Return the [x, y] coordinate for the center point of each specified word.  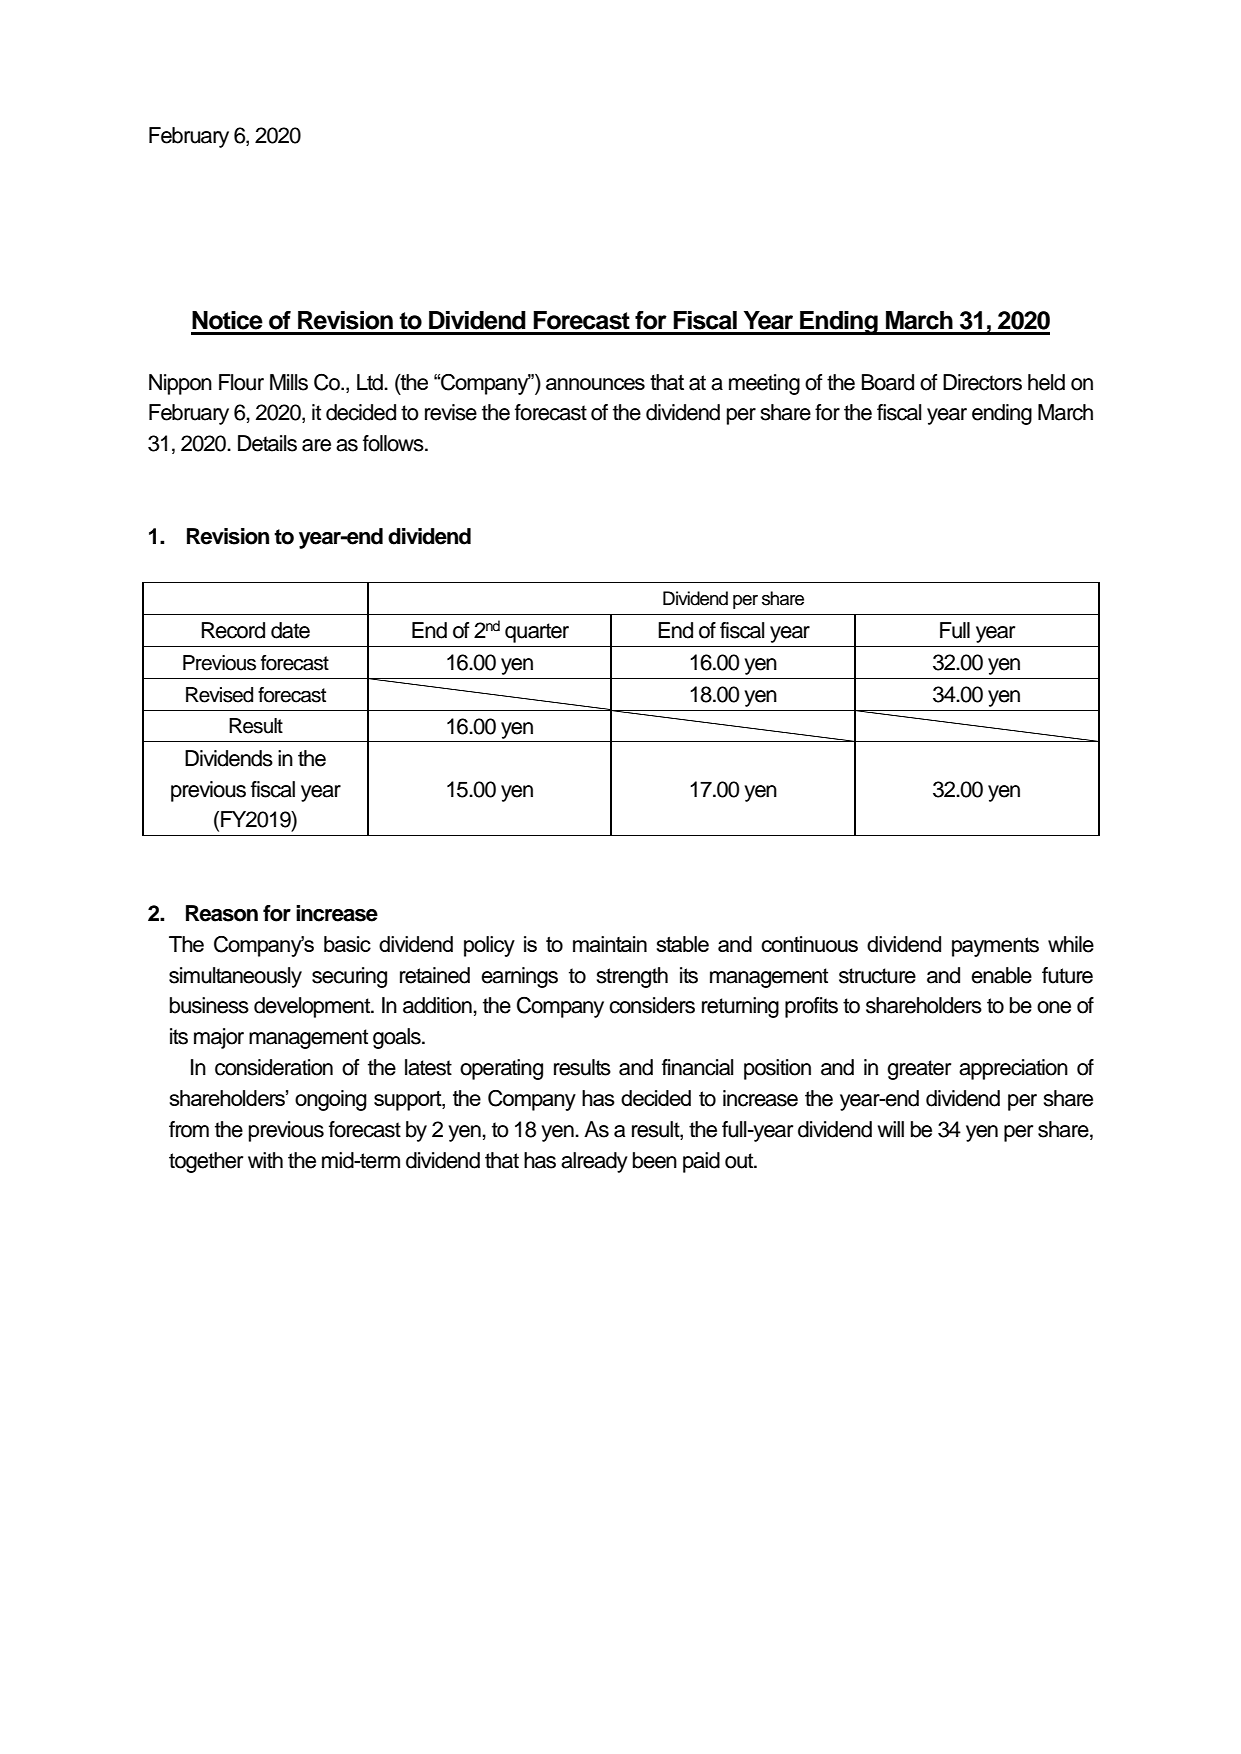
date [290, 630]
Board [888, 382]
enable [1001, 975]
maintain [610, 944]
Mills [289, 382]
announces [595, 384]
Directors [982, 382]
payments [995, 947]
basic [347, 944]
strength [632, 977]
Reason [222, 913]
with [265, 1160]
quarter [537, 633]
